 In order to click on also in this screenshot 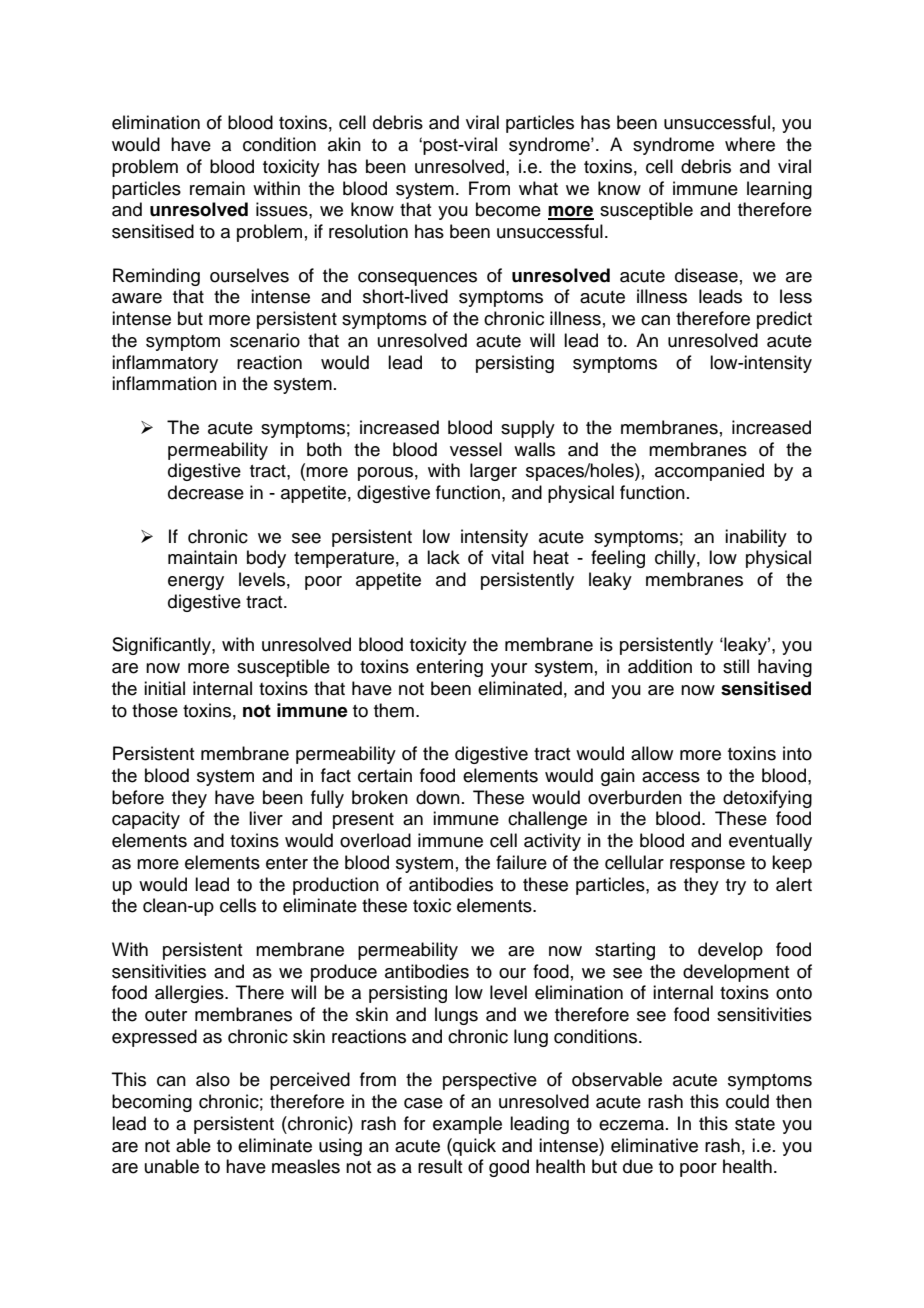, I will do `click(213, 1079)`.
